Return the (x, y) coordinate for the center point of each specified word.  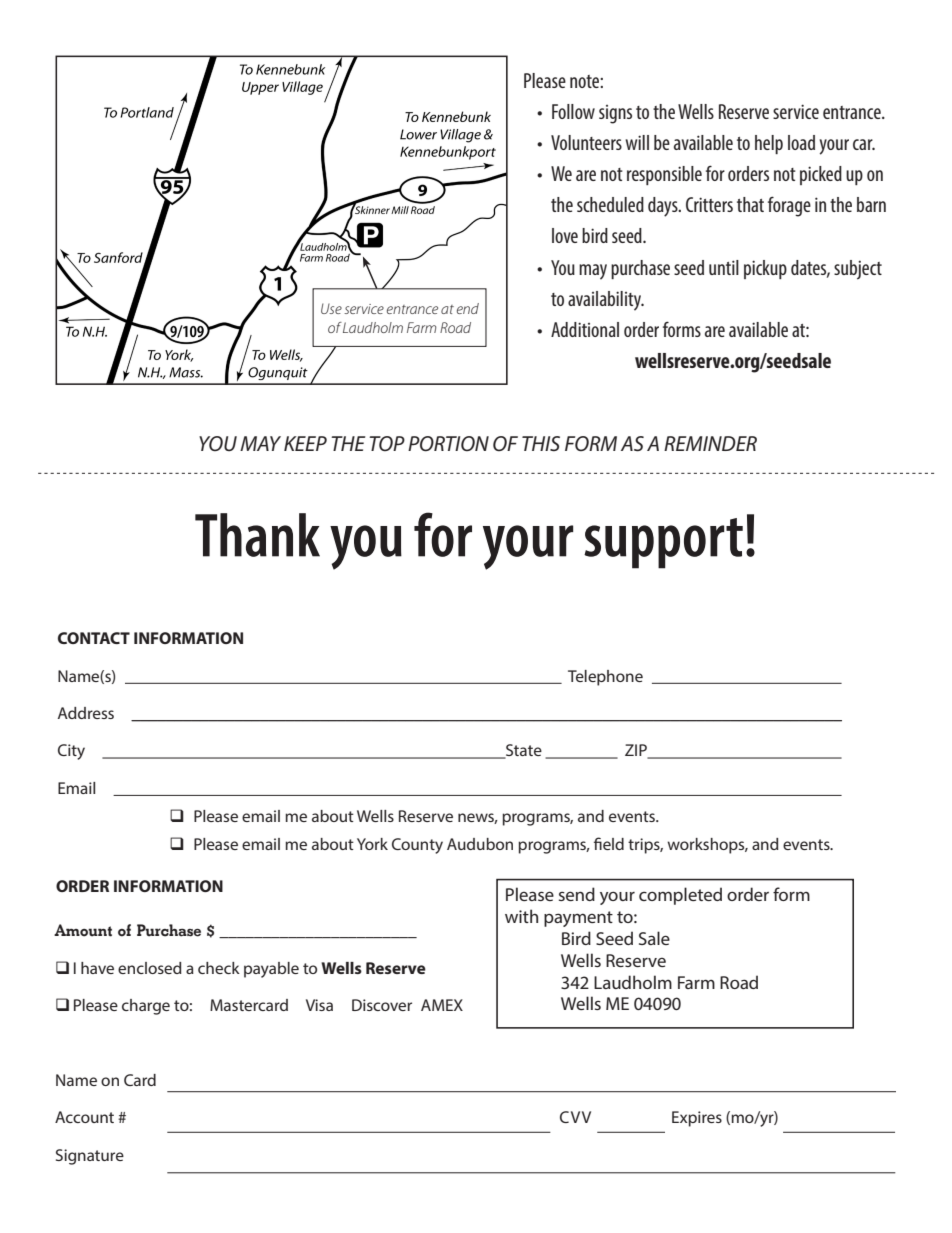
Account (84, 1117)
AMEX (442, 1005)
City (71, 752)
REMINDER (710, 443)
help (769, 144)
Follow (573, 111)
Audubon (480, 844)
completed (680, 896)
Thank (257, 535)
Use (331, 308)
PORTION (448, 444)
